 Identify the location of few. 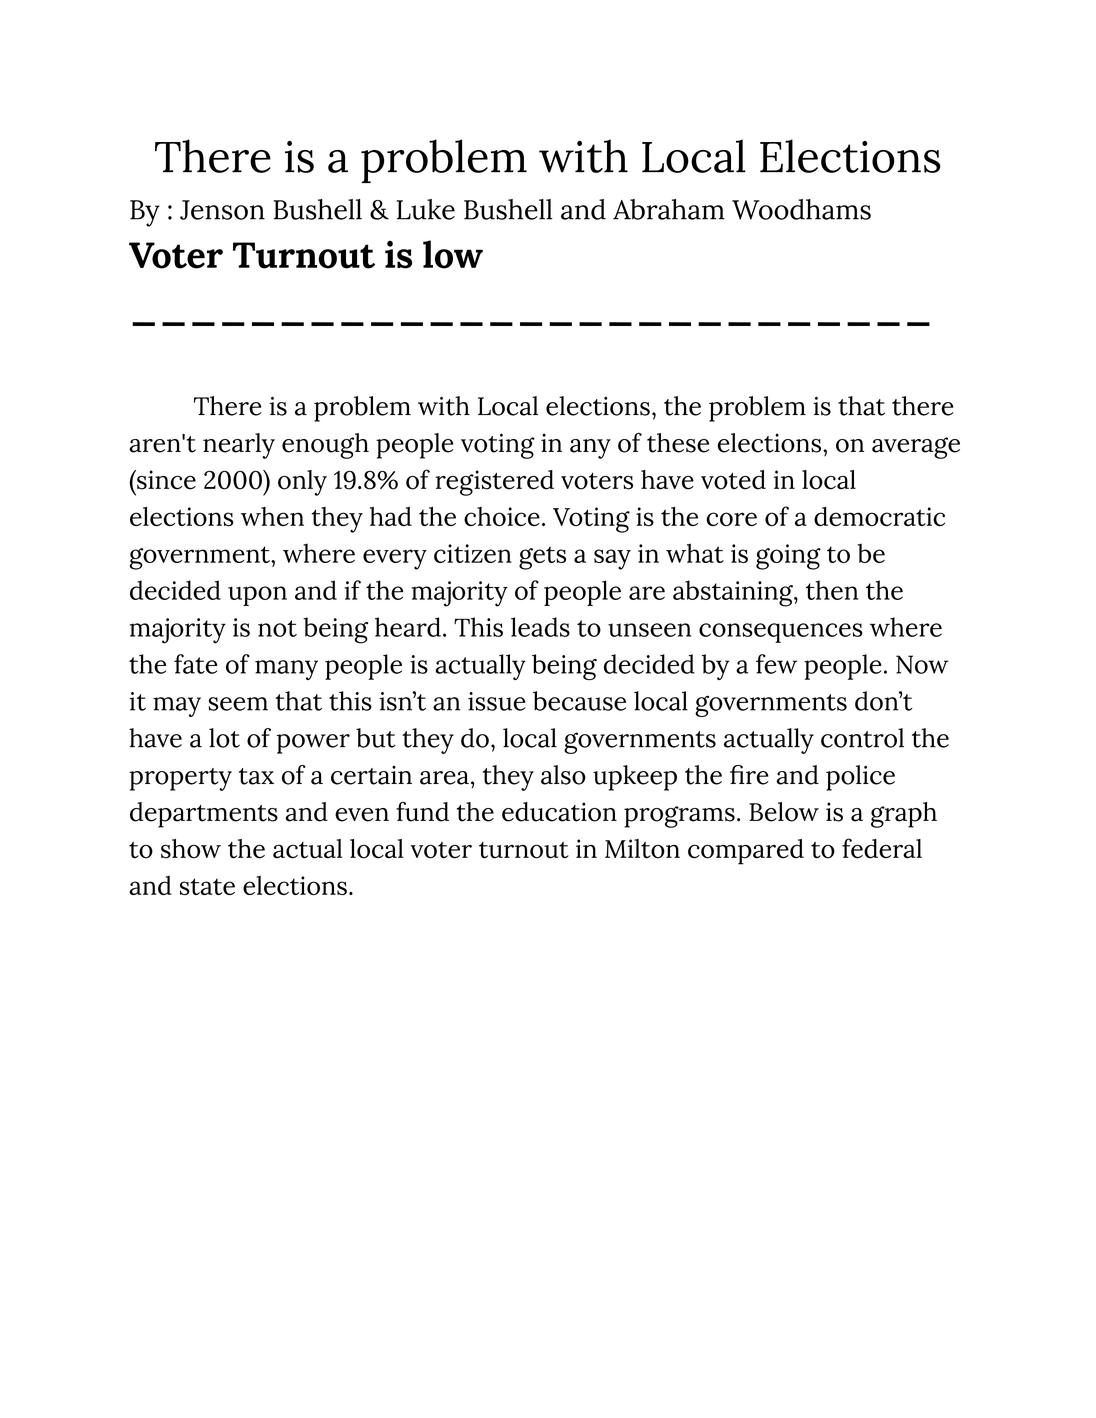
(776, 664).
